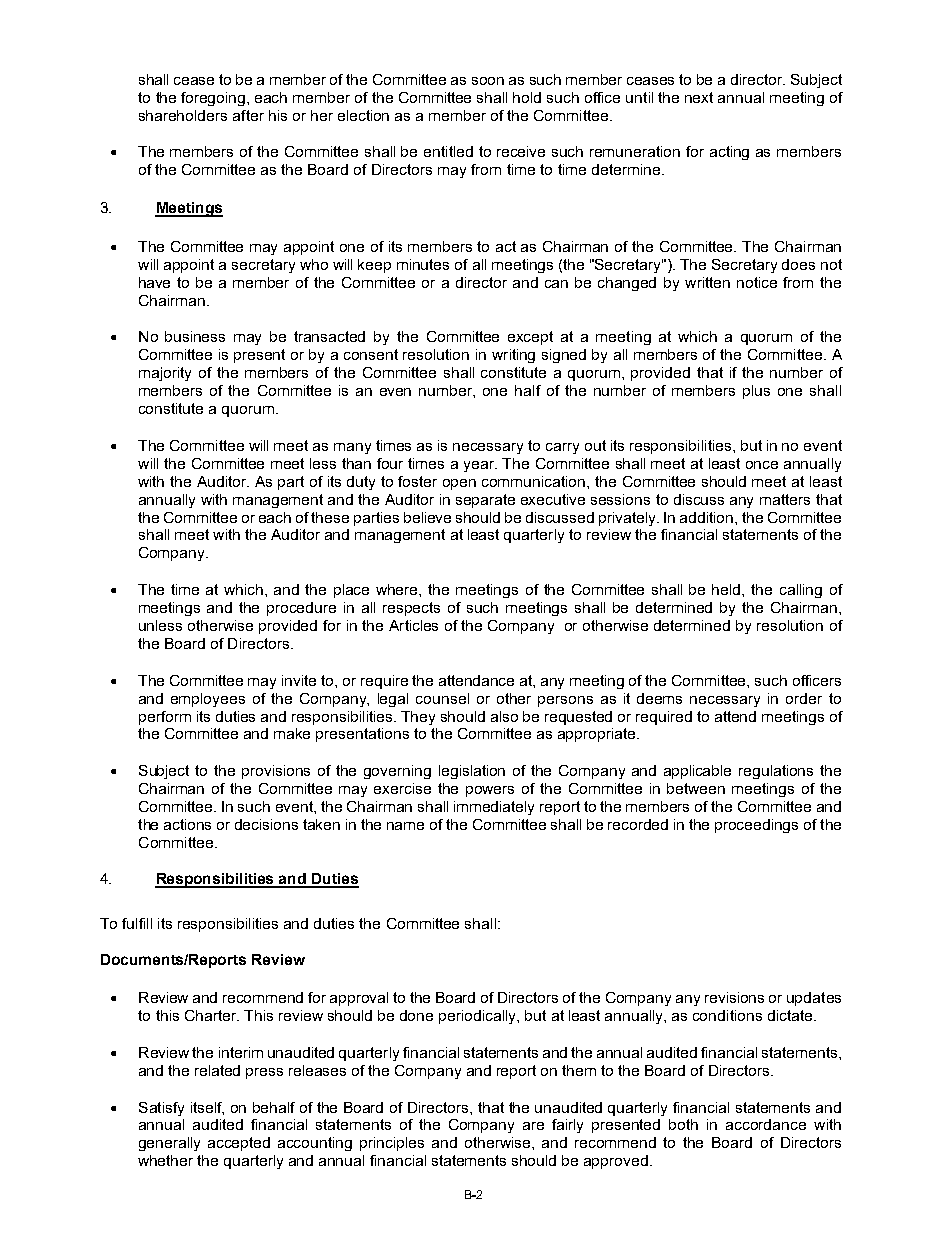 The height and width of the page is (1233, 952). What do you see at coordinates (766, 1124) in the page?
I see `accordance` at bounding box center [766, 1124].
